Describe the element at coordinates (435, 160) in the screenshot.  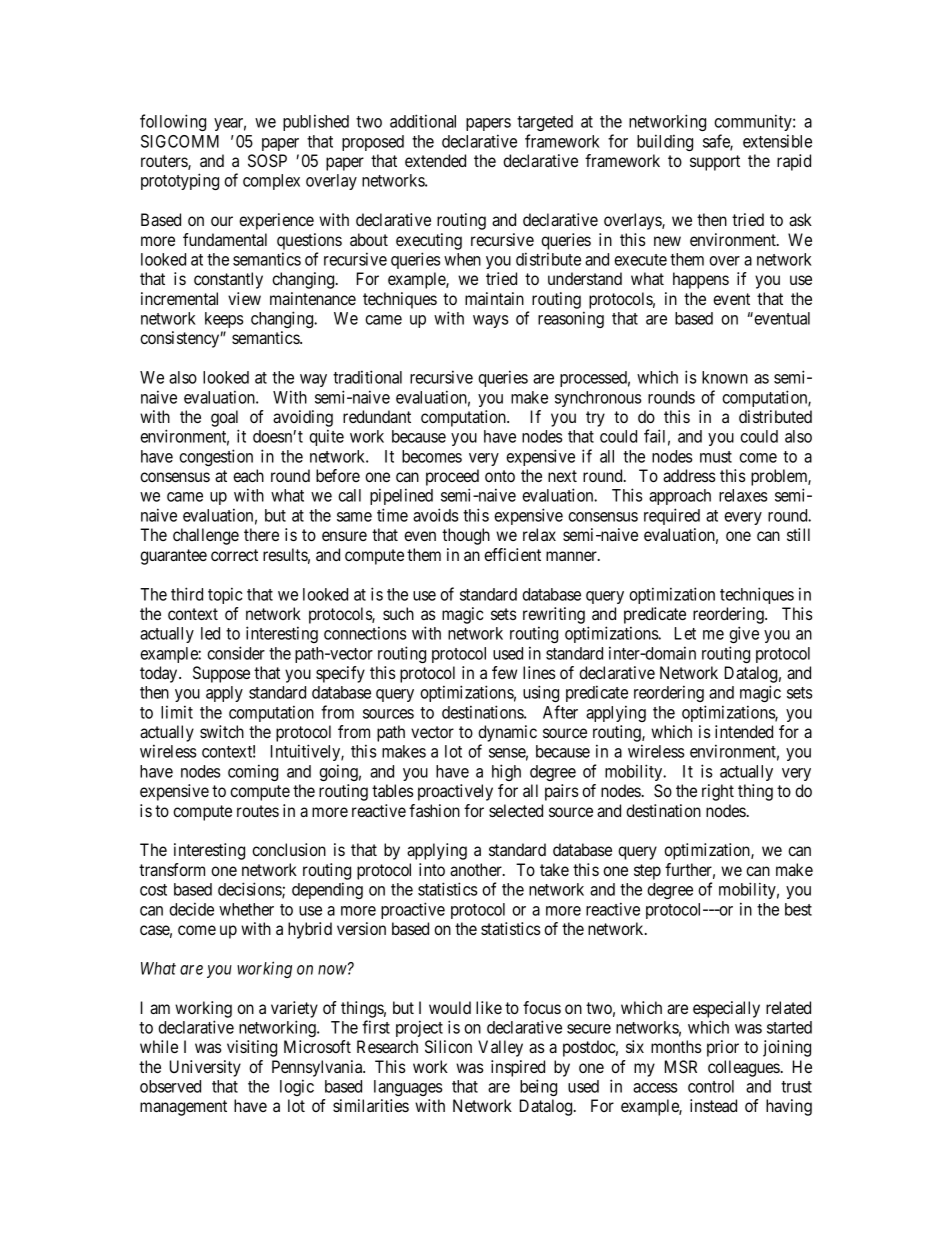
I see `extended` at that location.
